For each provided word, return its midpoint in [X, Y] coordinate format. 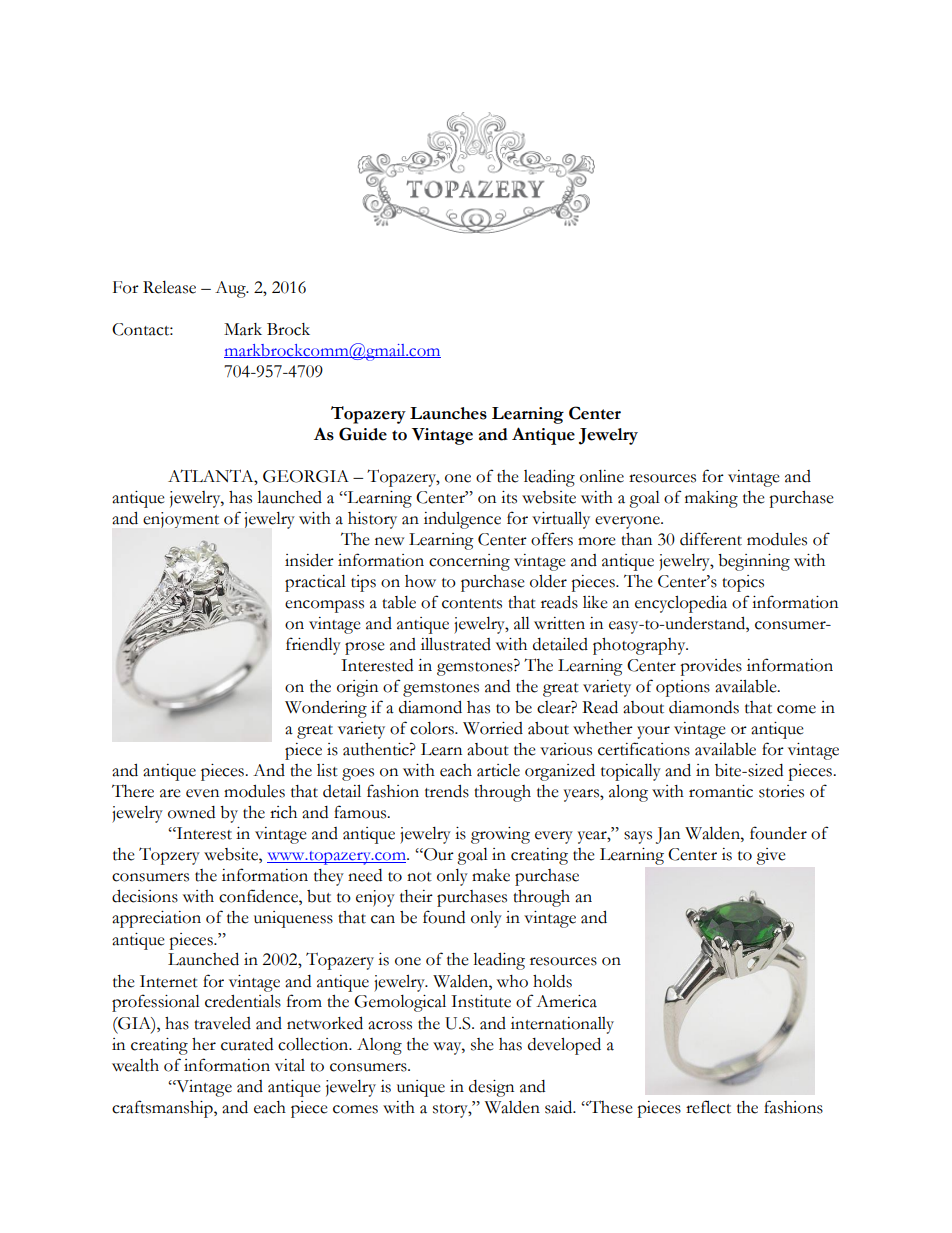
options [683, 688]
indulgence [462, 520]
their [416, 896]
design [491, 1088]
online [602, 476]
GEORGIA [306, 476]
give [771, 856]
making [711, 499]
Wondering [326, 709]
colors [433, 728]
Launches [448, 413]
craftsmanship [163, 1109]
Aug [231, 289]
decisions [145, 896]
